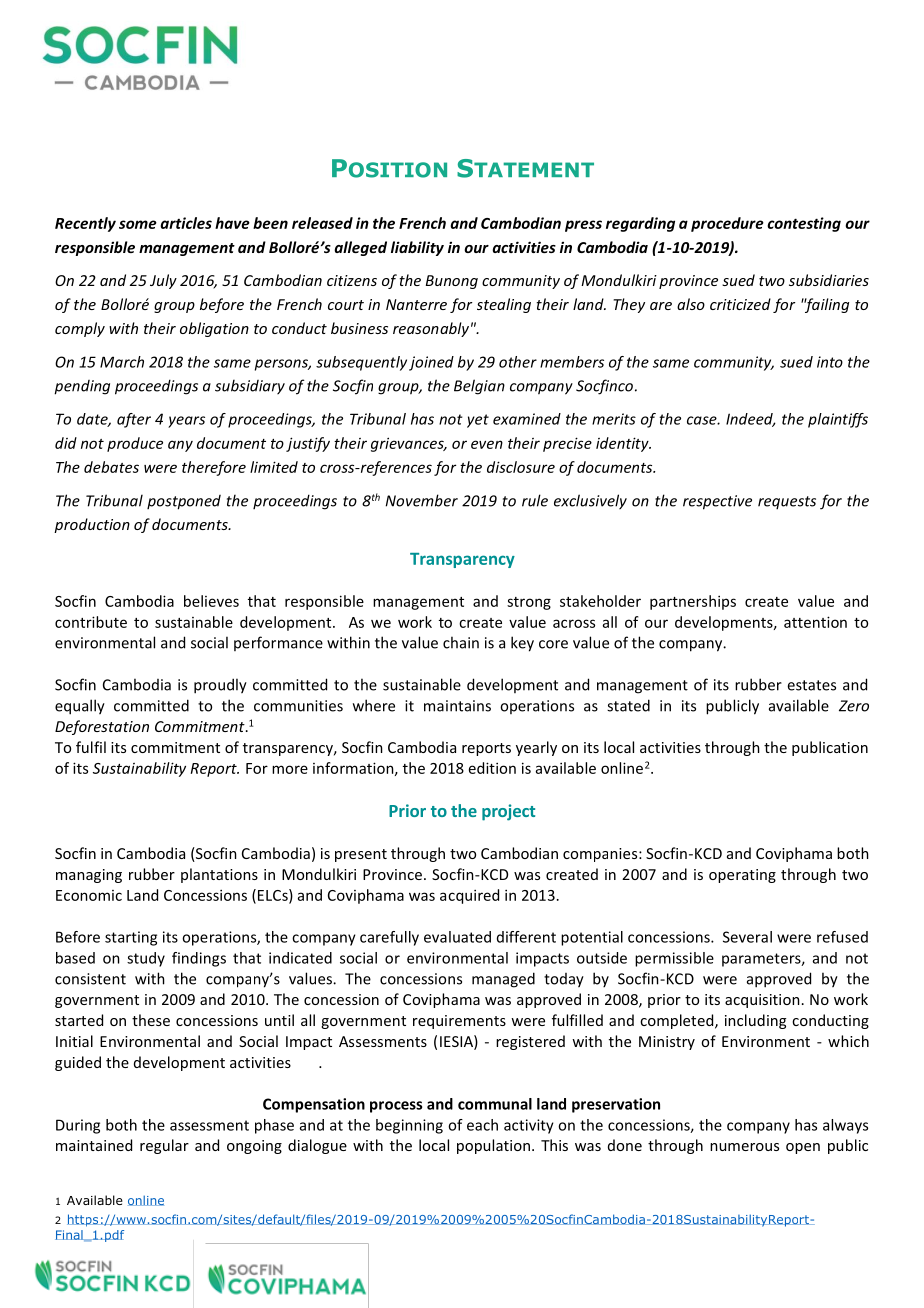  What do you see at coordinates (417, 248) in the screenshot?
I see `liability` at bounding box center [417, 248].
